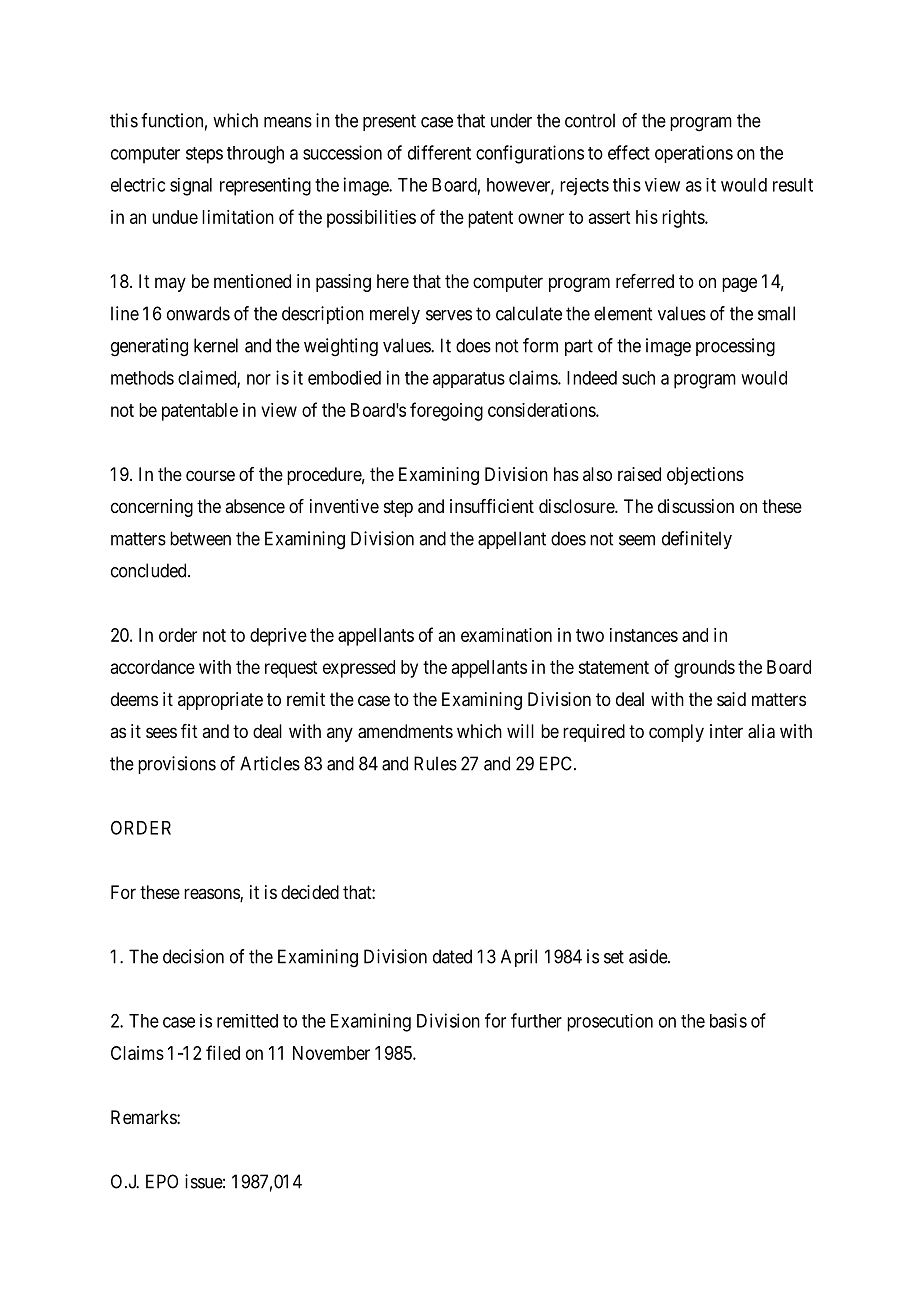  What do you see at coordinates (162, 1181) in the screenshot?
I see `EPO` at bounding box center [162, 1181].
